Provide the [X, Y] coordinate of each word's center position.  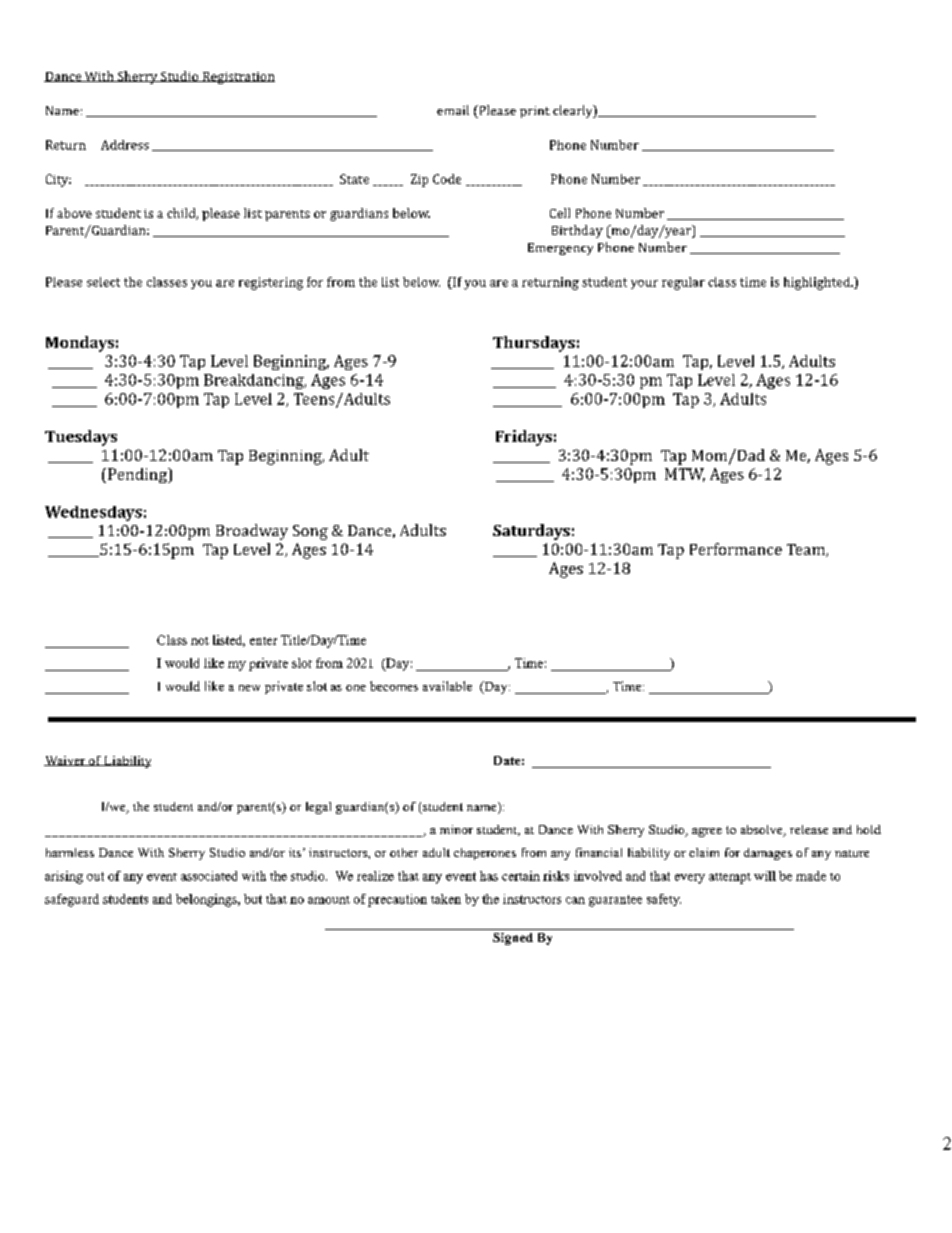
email [453, 110]
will [765, 876]
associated [209, 876]
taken [446, 899]
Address [125, 145]
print [535, 112]
